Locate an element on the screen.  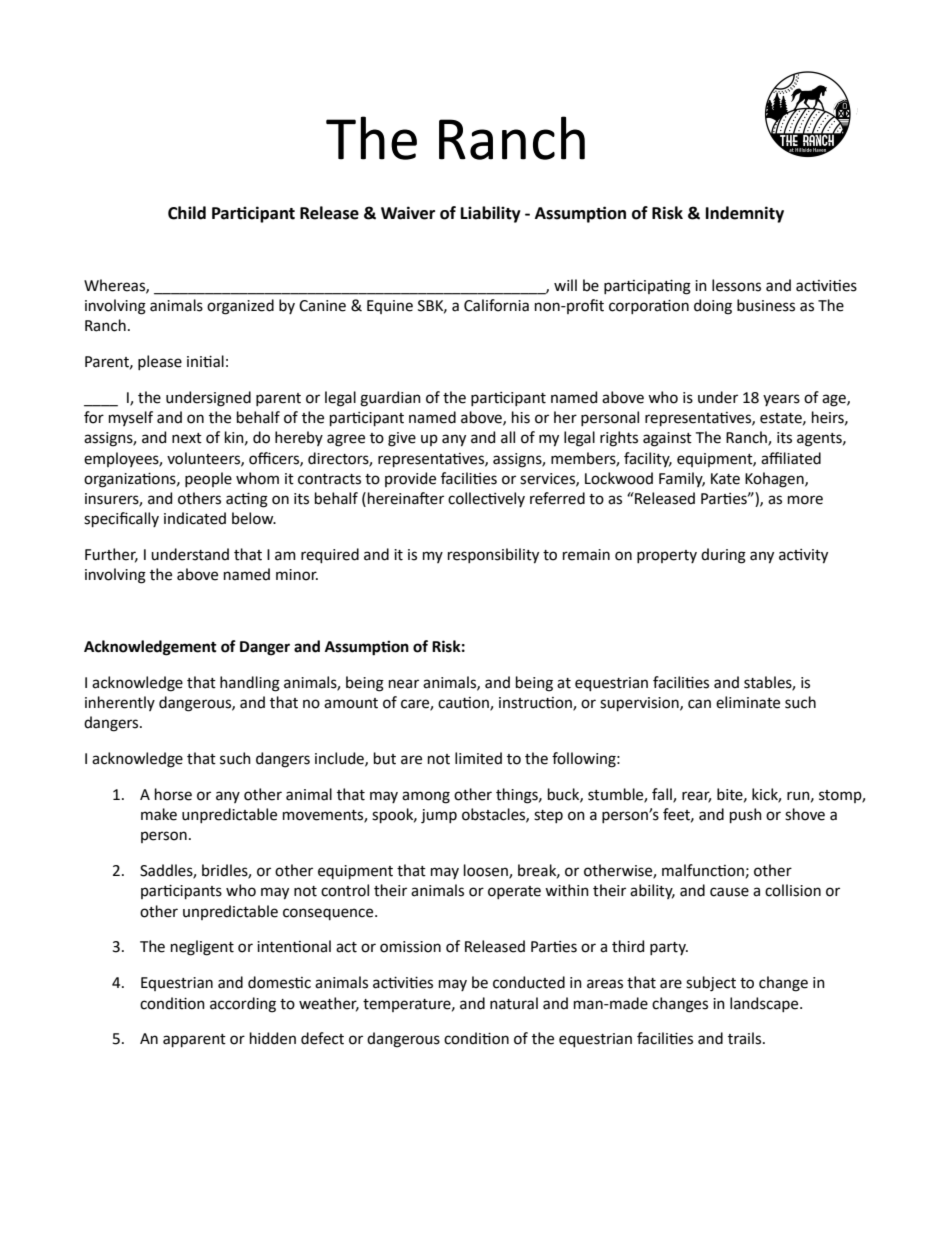
handling is located at coordinates (250, 684).
